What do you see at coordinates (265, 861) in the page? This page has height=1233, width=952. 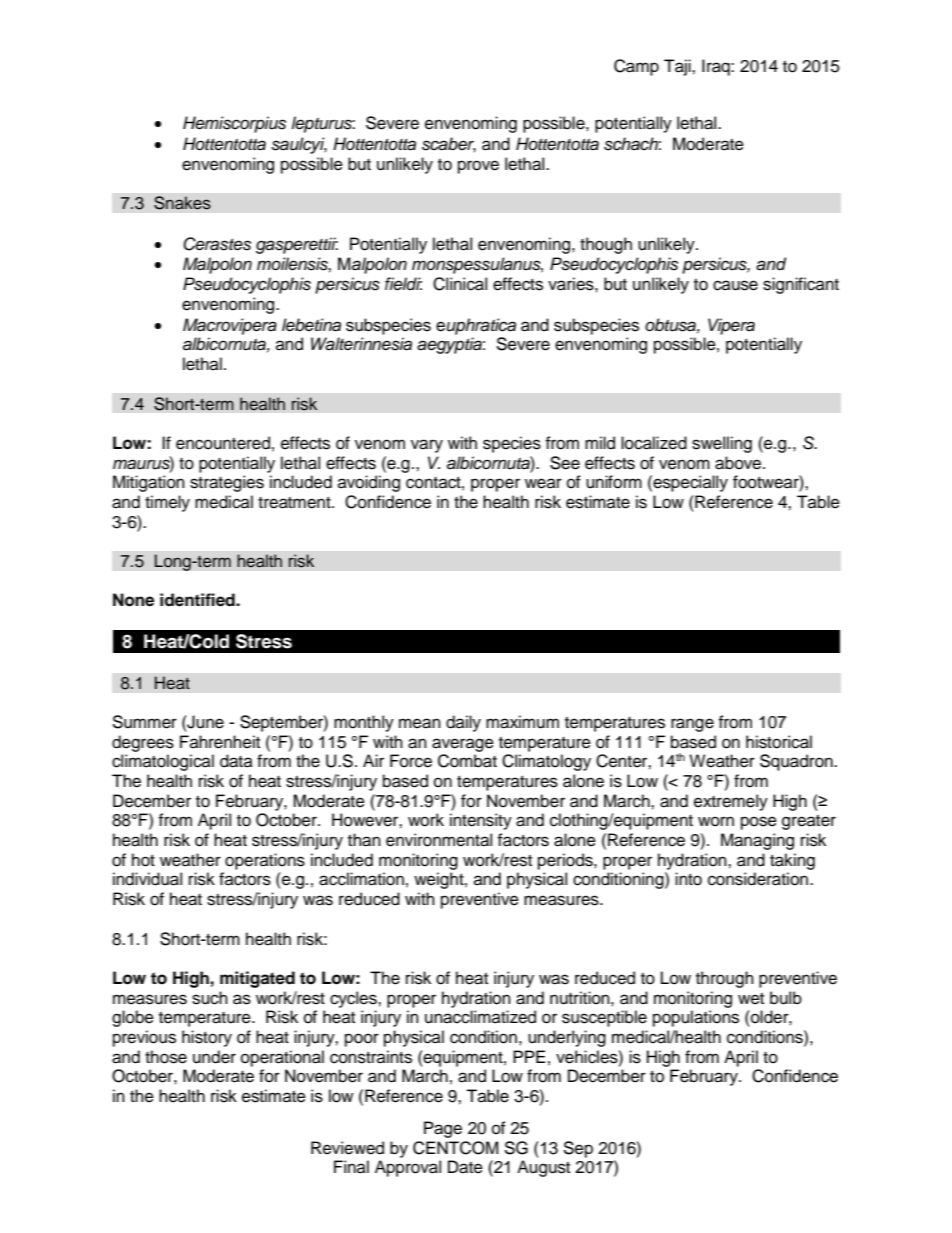 I see `operations` at bounding box center [265, 861].
